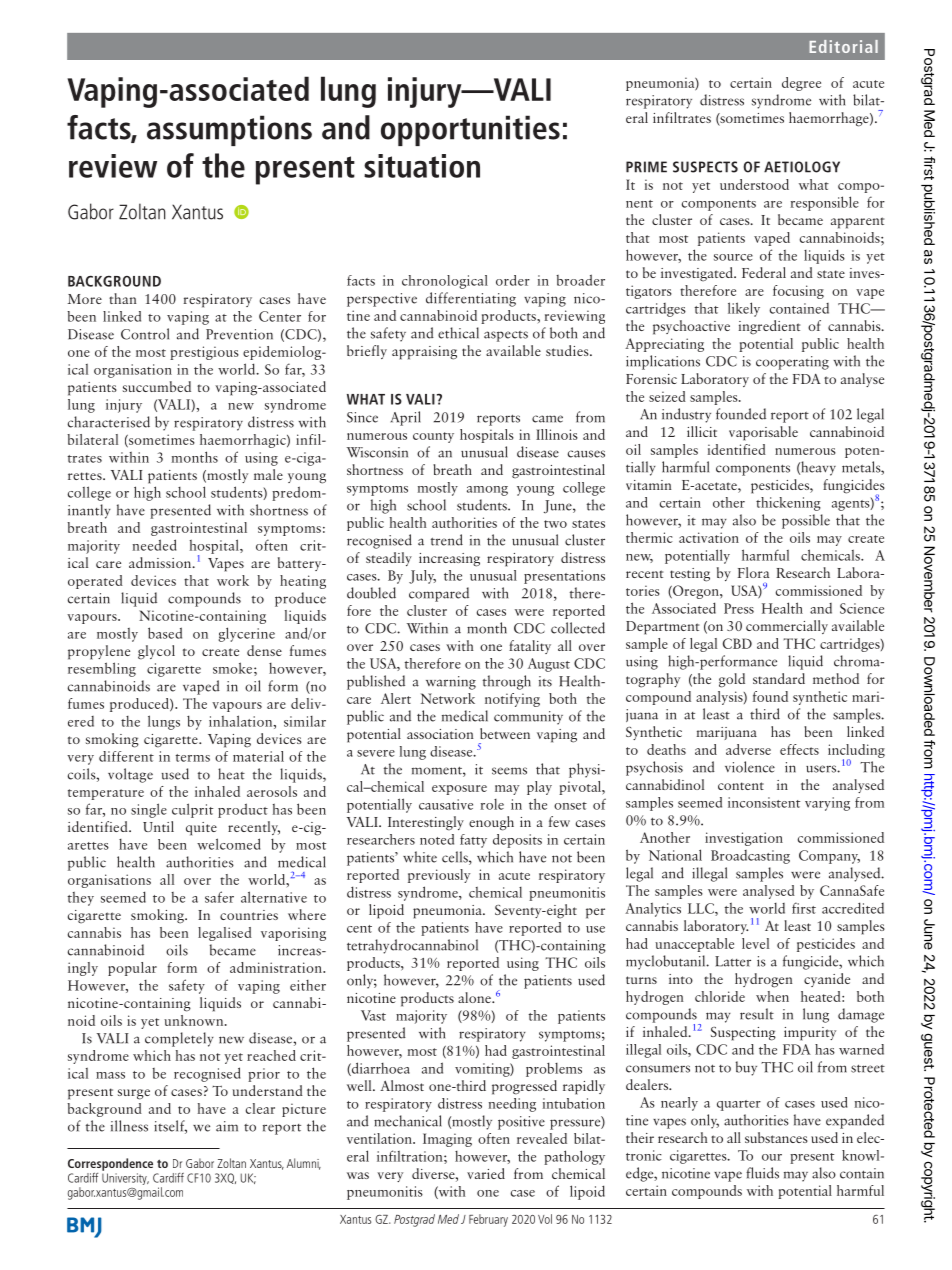 The image size is (952, 1270). Describe the element at coordinates (762, 1173) in the image. I see `fluids` at that location.
